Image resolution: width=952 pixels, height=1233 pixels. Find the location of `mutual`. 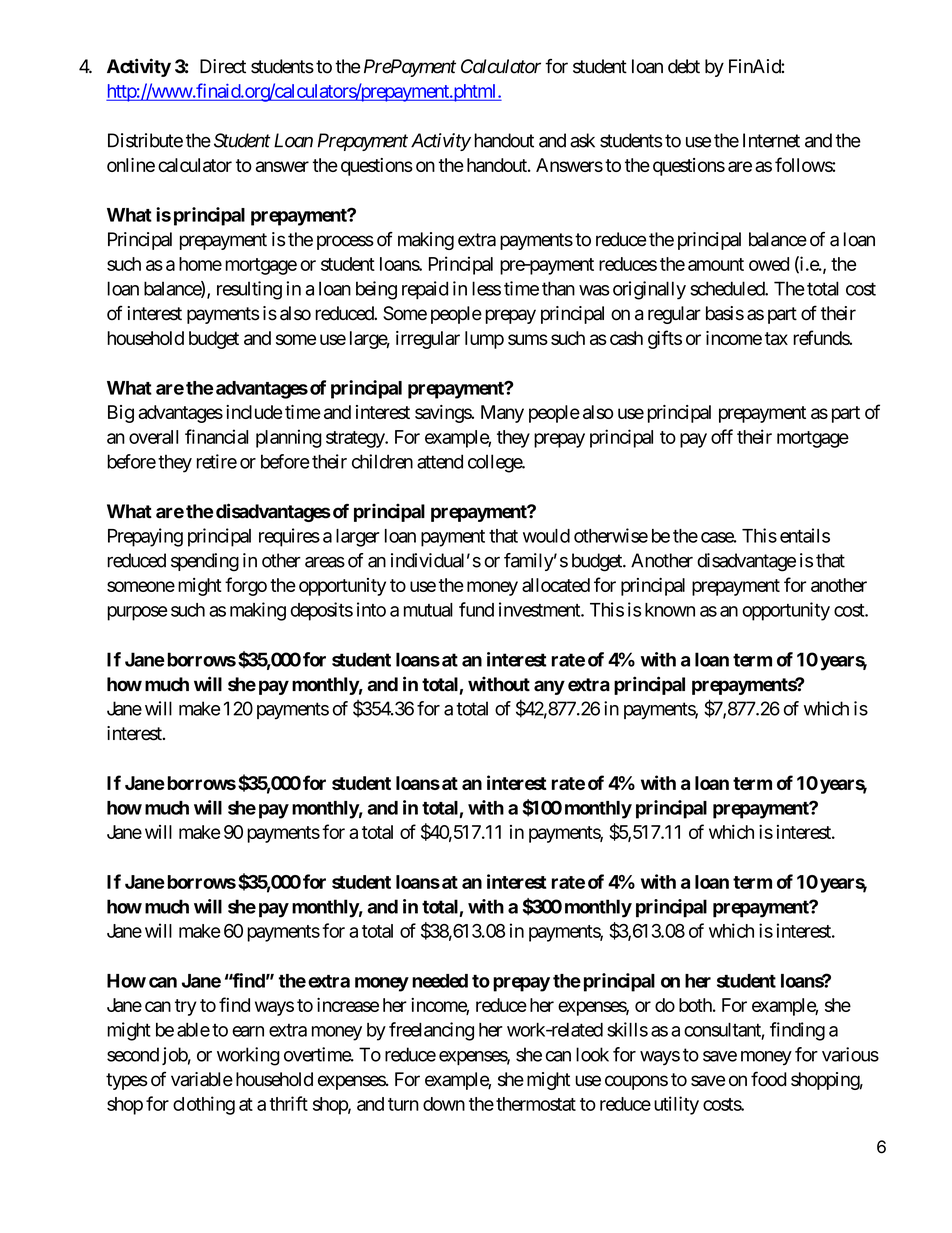

mutual is located at coordinates (428, 610).
